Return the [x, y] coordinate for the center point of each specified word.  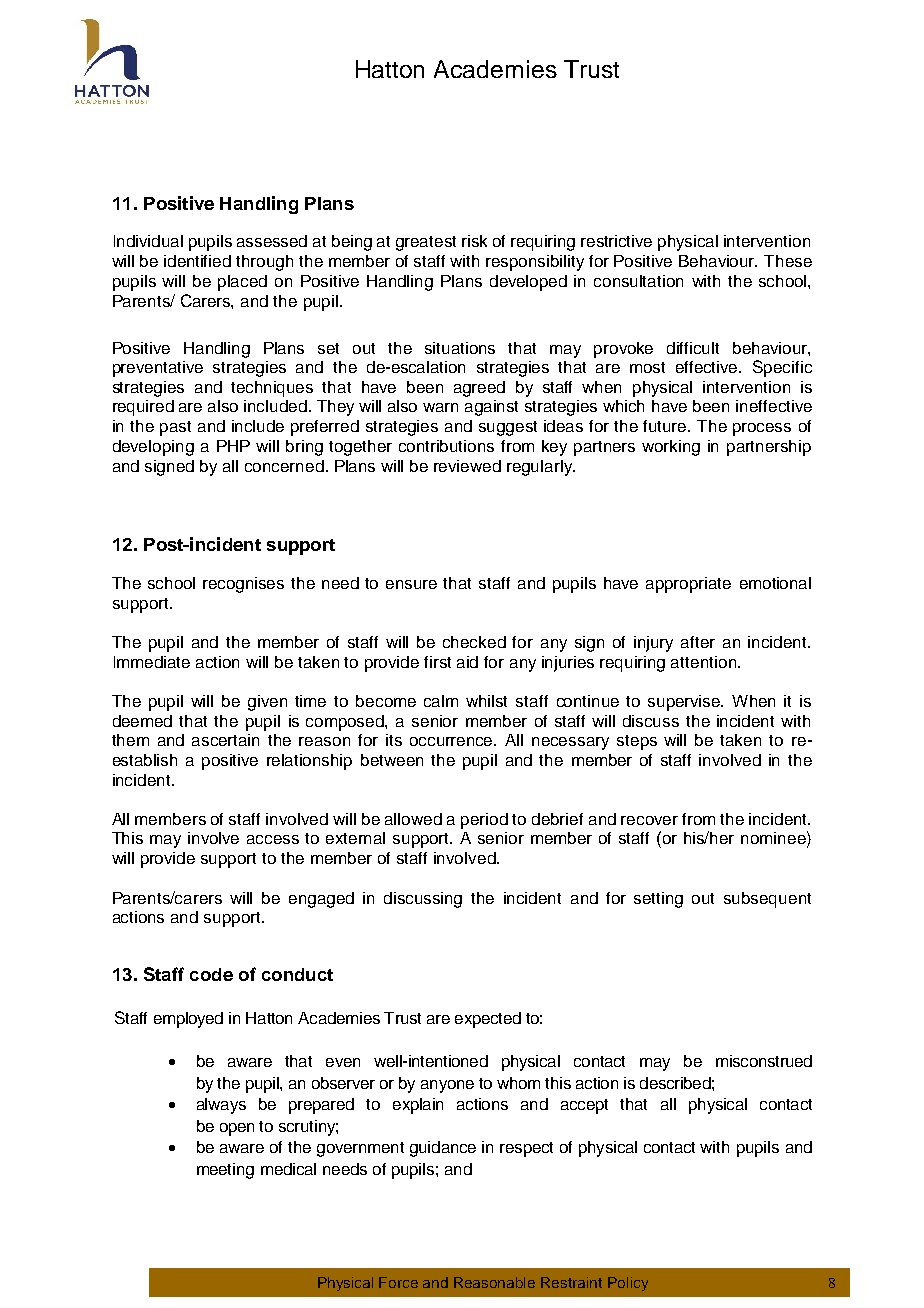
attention [703, 662]
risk [474, 241]
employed [188, 1020]
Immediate [152, 662]
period [484, 821]
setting [658, 900]
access [273, 839]
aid [467, 662]
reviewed [467, 466]
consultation [638, 281]
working [671, 448]
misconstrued [764, 1061]
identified [197, 261]
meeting [225, 1171]
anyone [447, 1086]
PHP [233, 446]
